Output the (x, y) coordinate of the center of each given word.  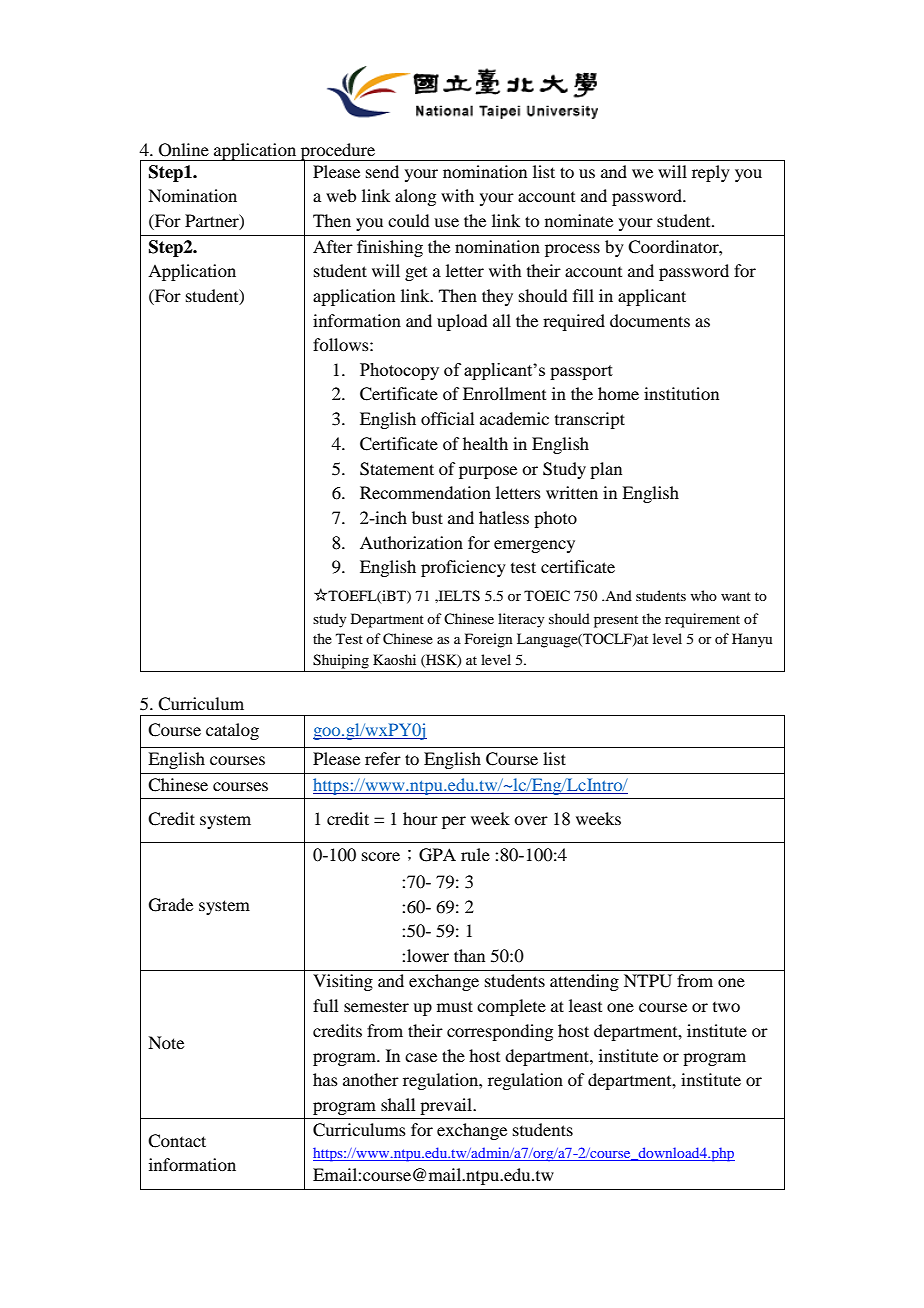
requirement (702, 620)
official (447, 418)
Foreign (489, 640)
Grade (171, 905)
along (415, 197)
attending (584, 982)
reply (711, 173)
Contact (177, 1141)
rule (475, 854)
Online (184, 150)
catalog (232, 731)
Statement (397, 469)
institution (681, 393)
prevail (447, 1106)
